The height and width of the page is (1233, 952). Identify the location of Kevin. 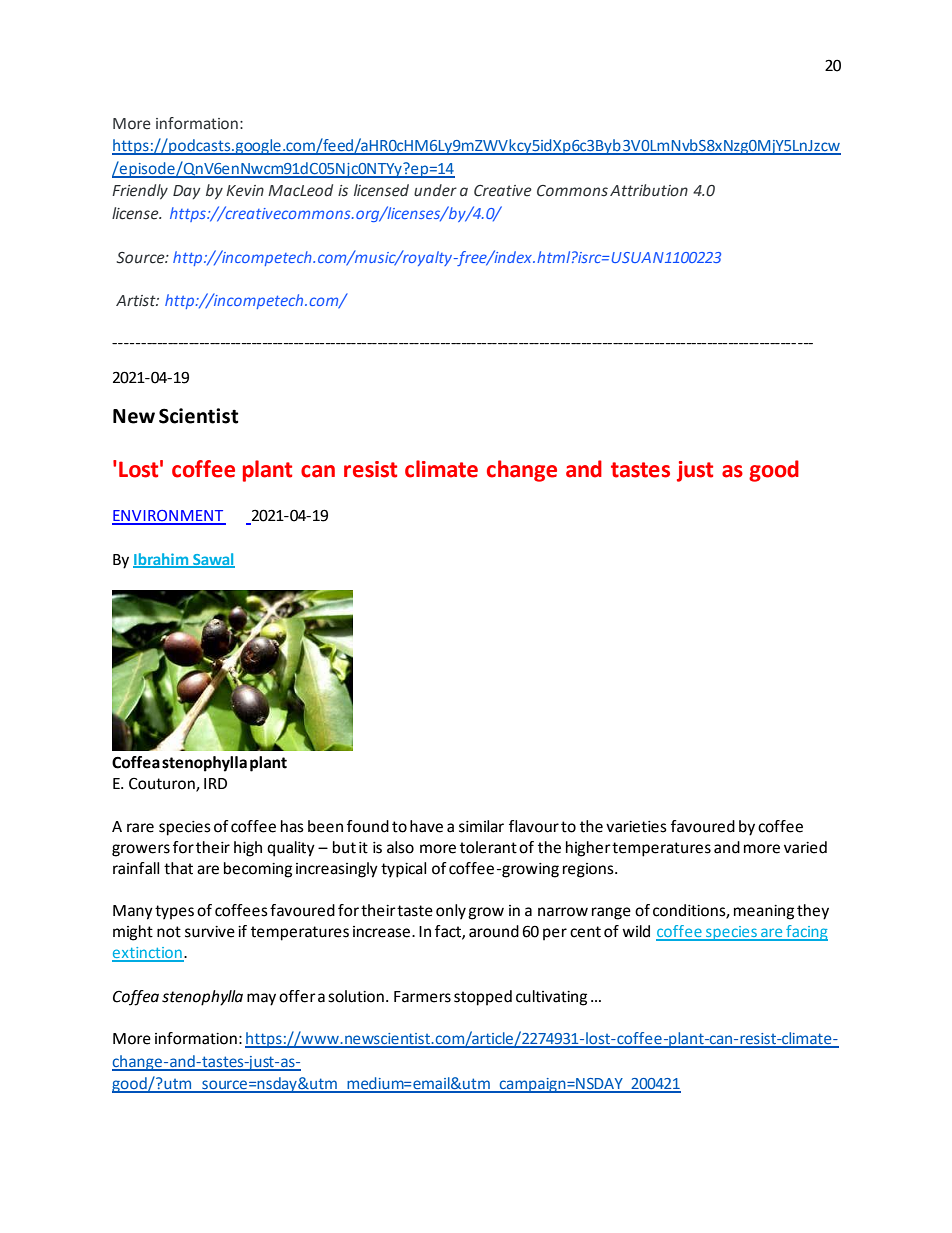
(245, 191).
